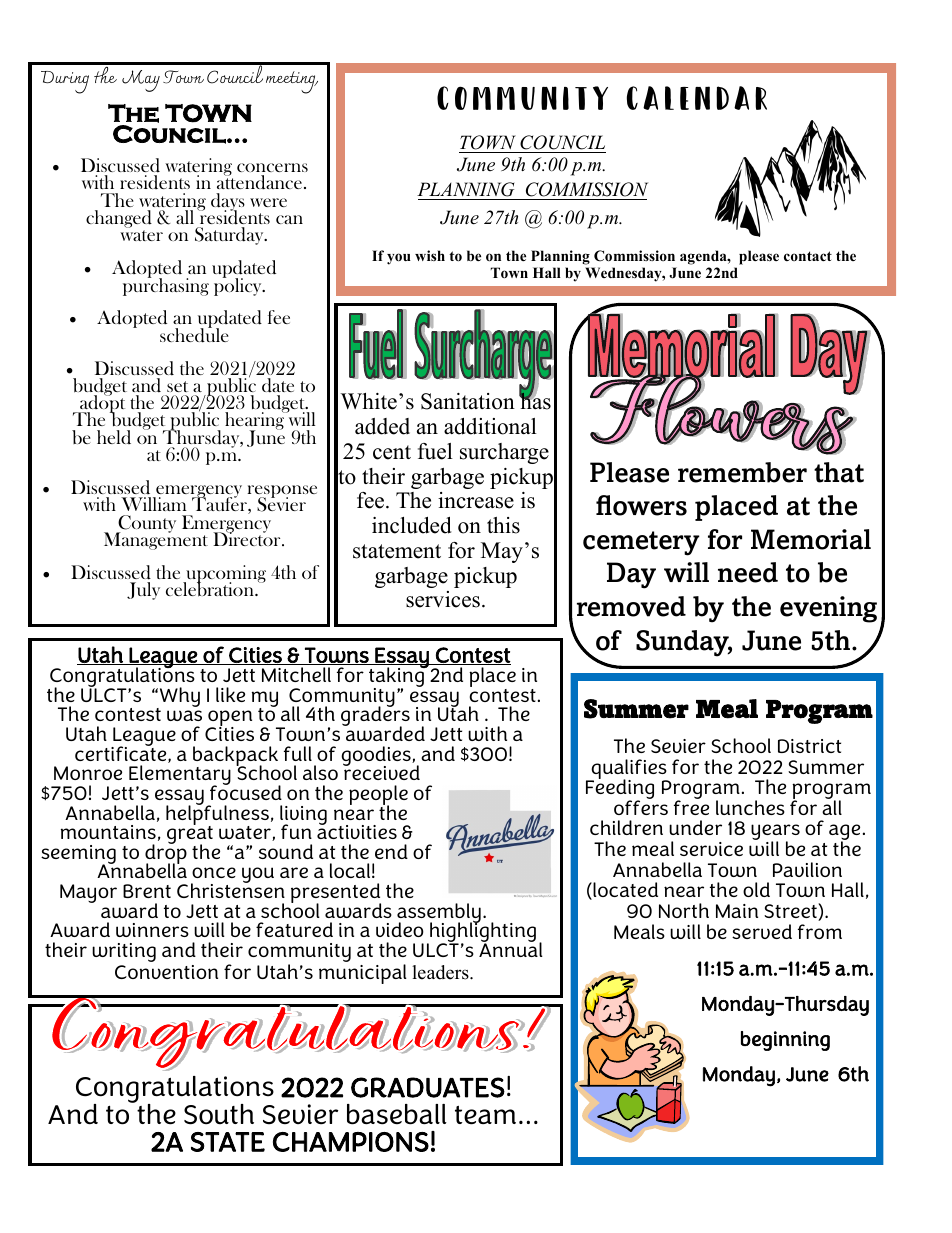 This screenshot has width=952, height=1233. What do you see at coordinates (439, 914) in the screenshot?
I see `assembly` at bounding box center [439, 914].
